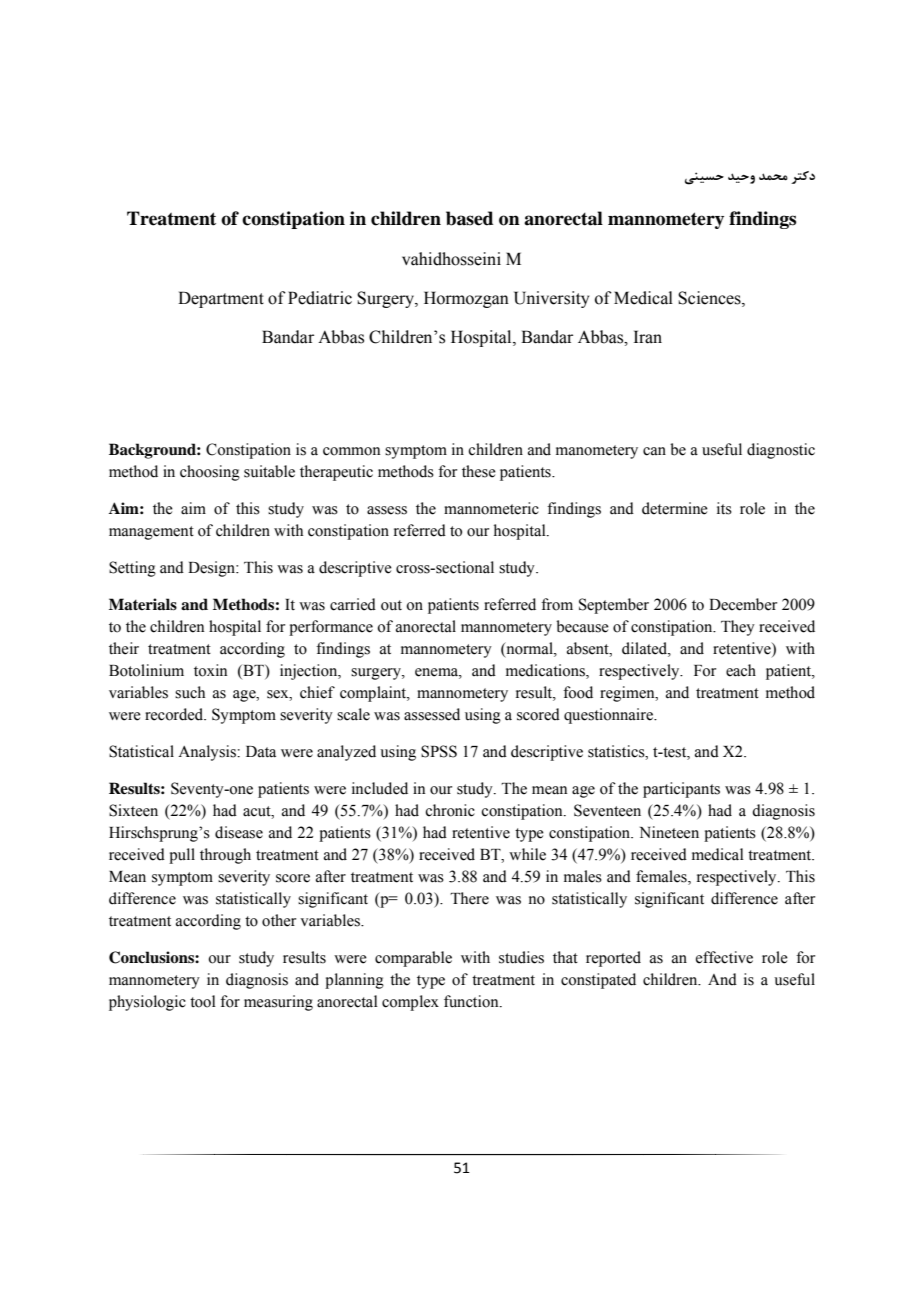  What do you see at coordinates (724, 957) in the page?
I see `effective` at bounding box center [724, 957].
